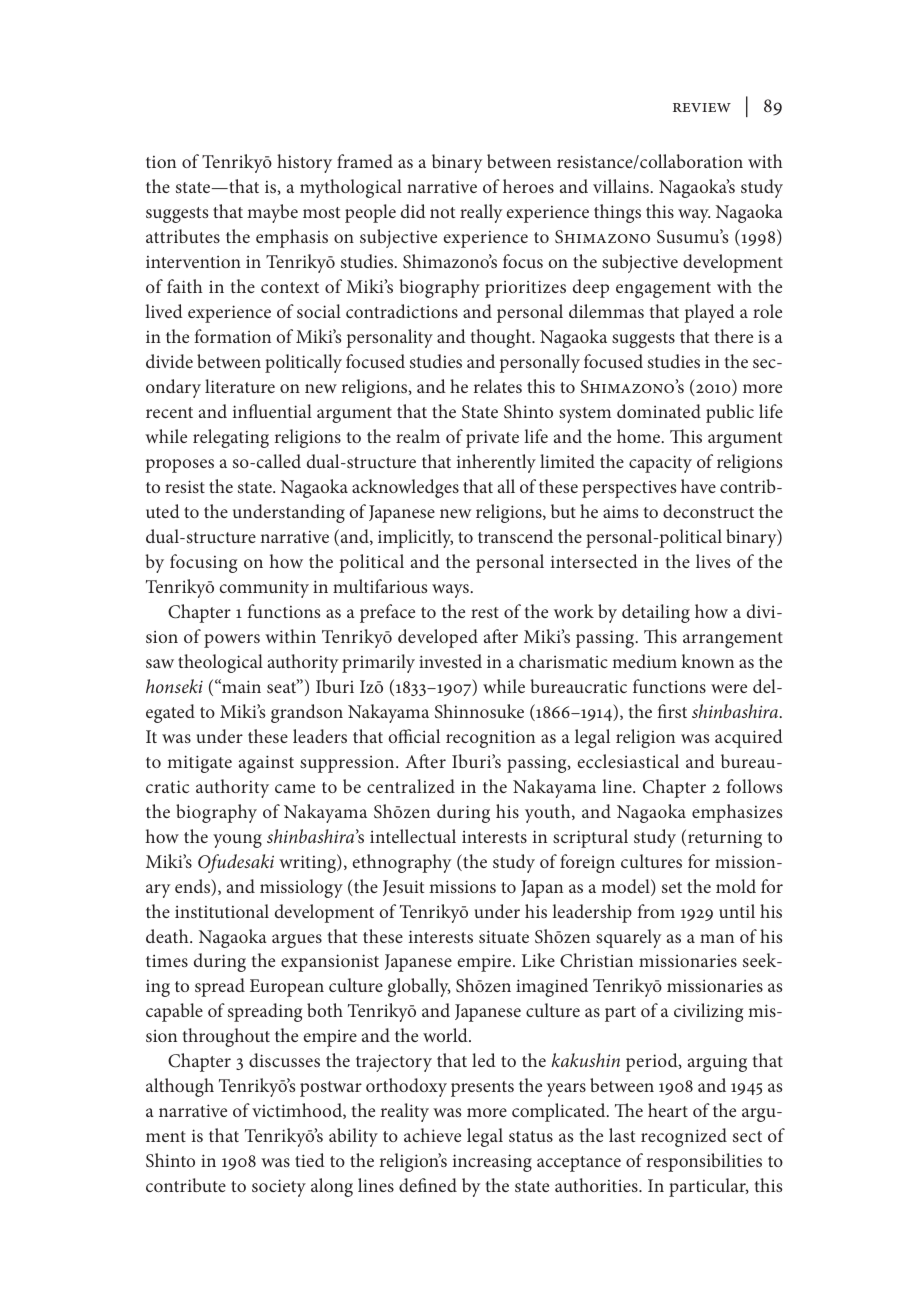 The height and width of the screenshot is (1316, 906). I want to click on powers, so click(232, 641).
